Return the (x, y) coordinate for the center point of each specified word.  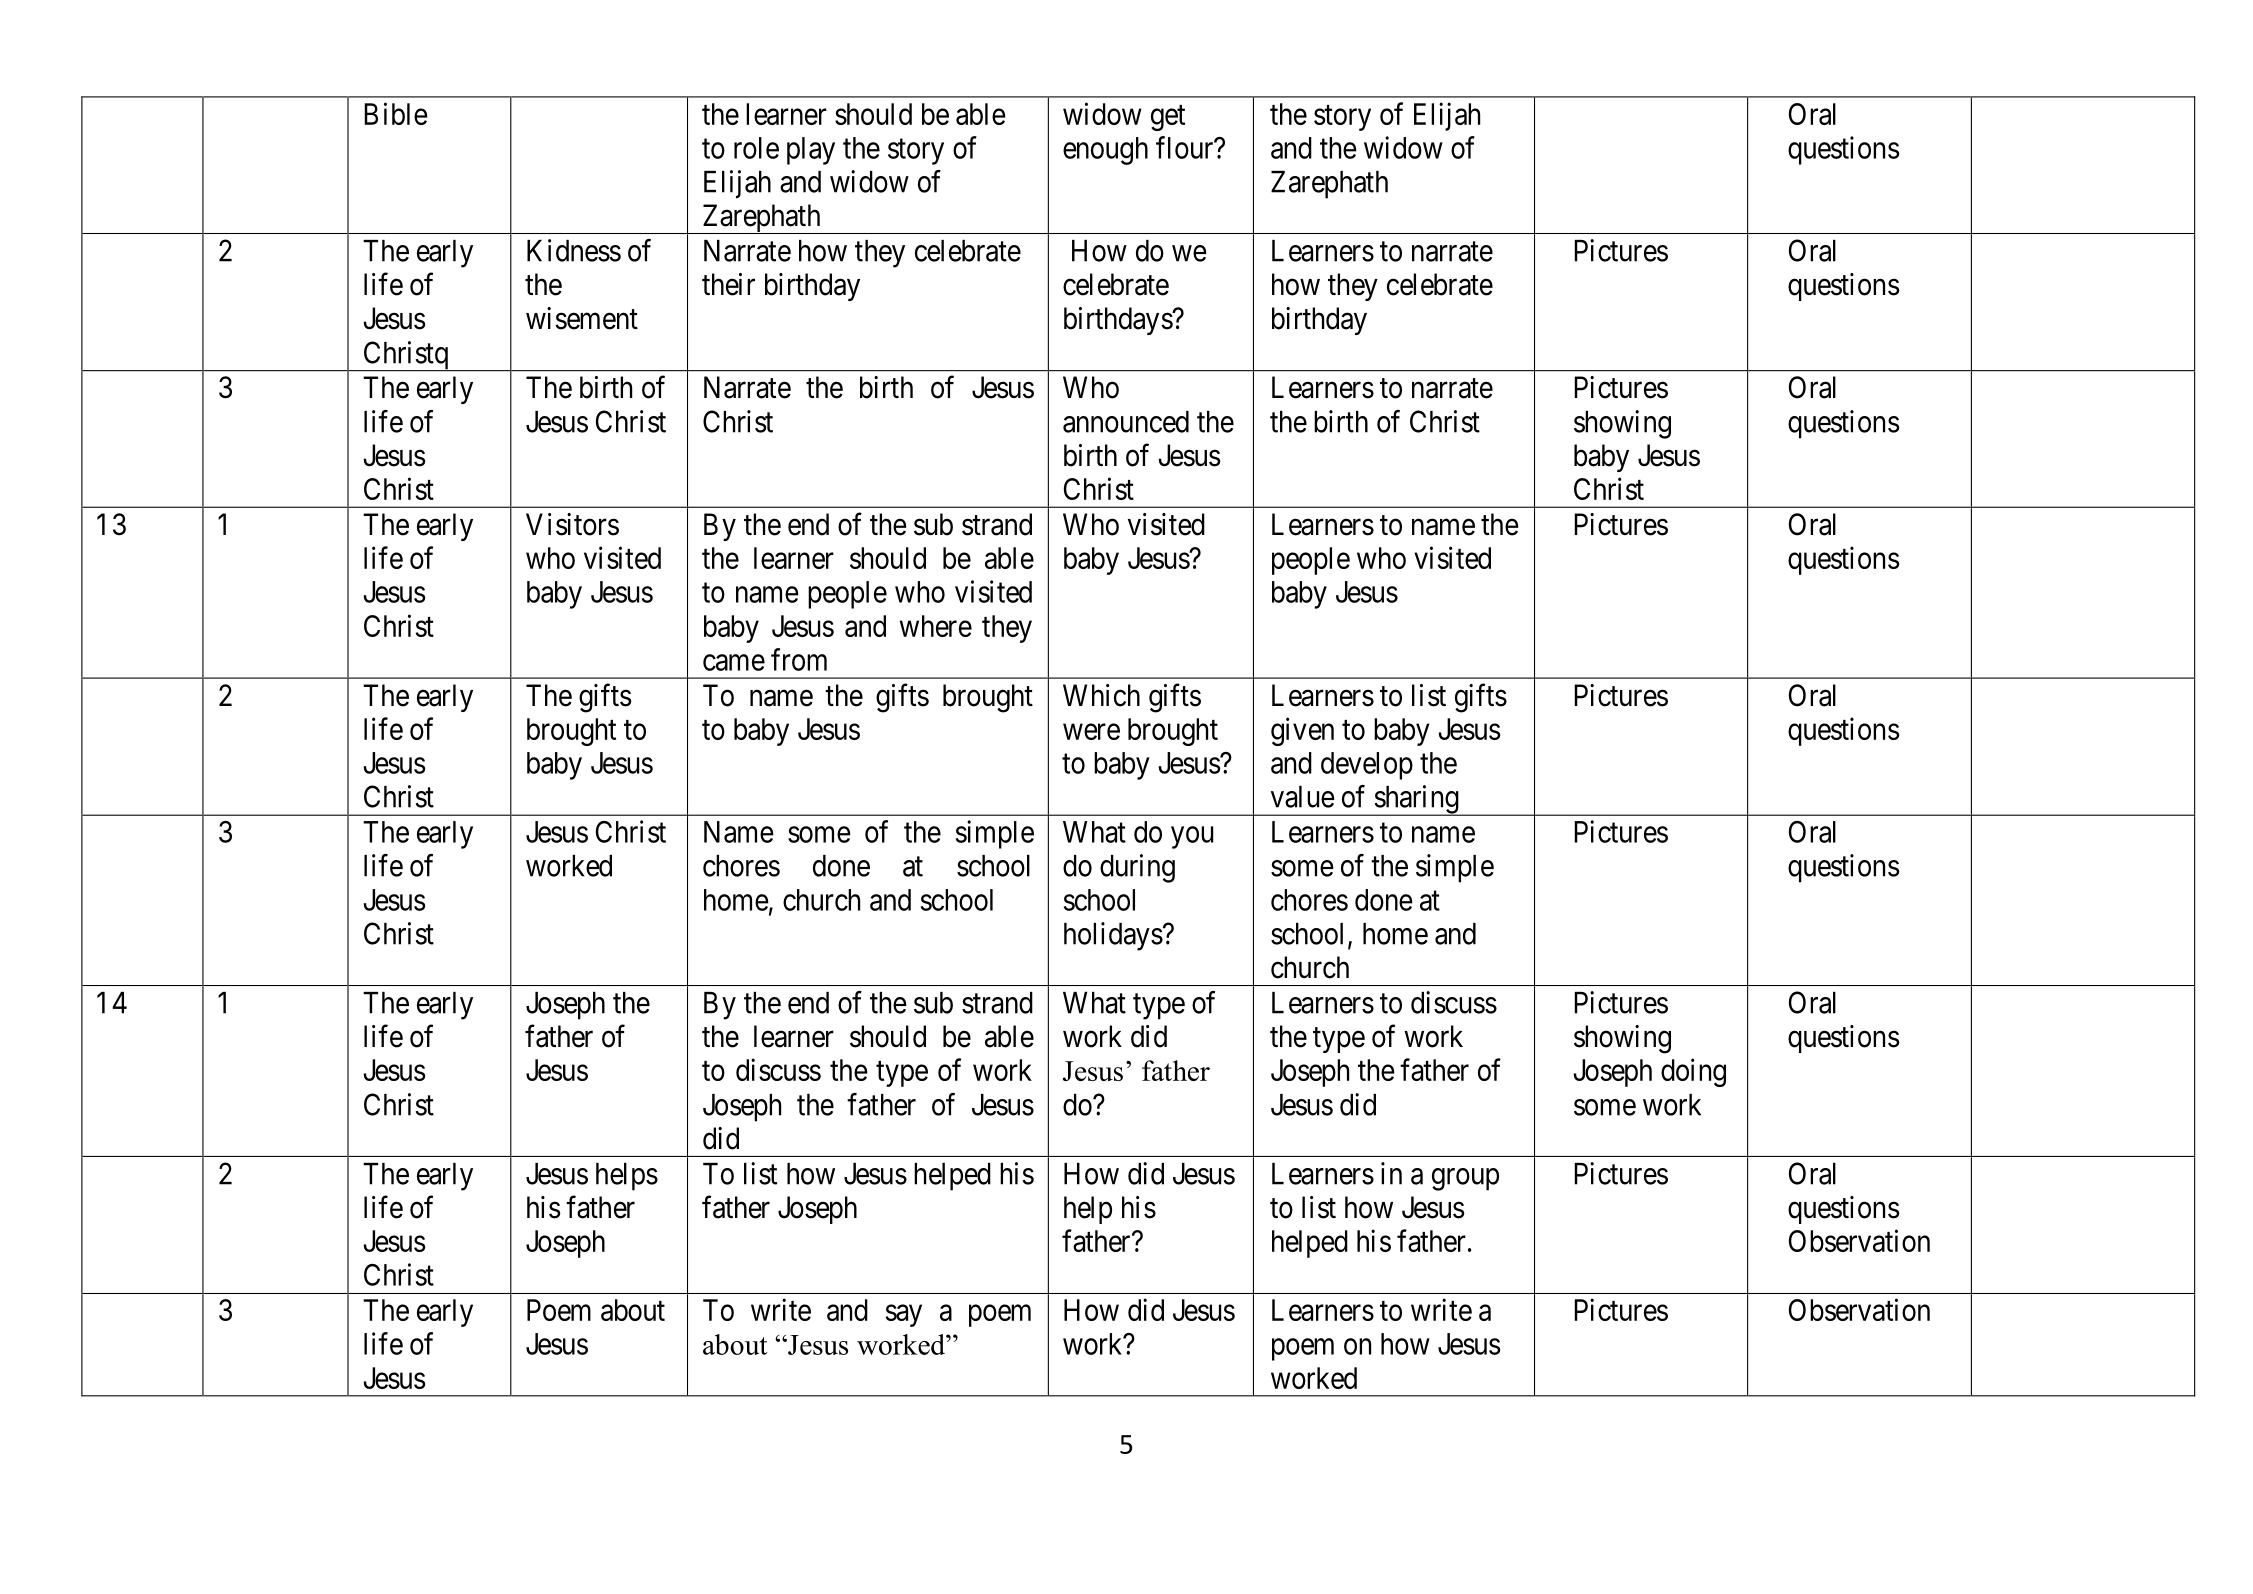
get (1168, 118)
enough (1105, 151)
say (904, 1316)
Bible (396, 113)
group (1465, 1179)
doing (1693, 1072)
